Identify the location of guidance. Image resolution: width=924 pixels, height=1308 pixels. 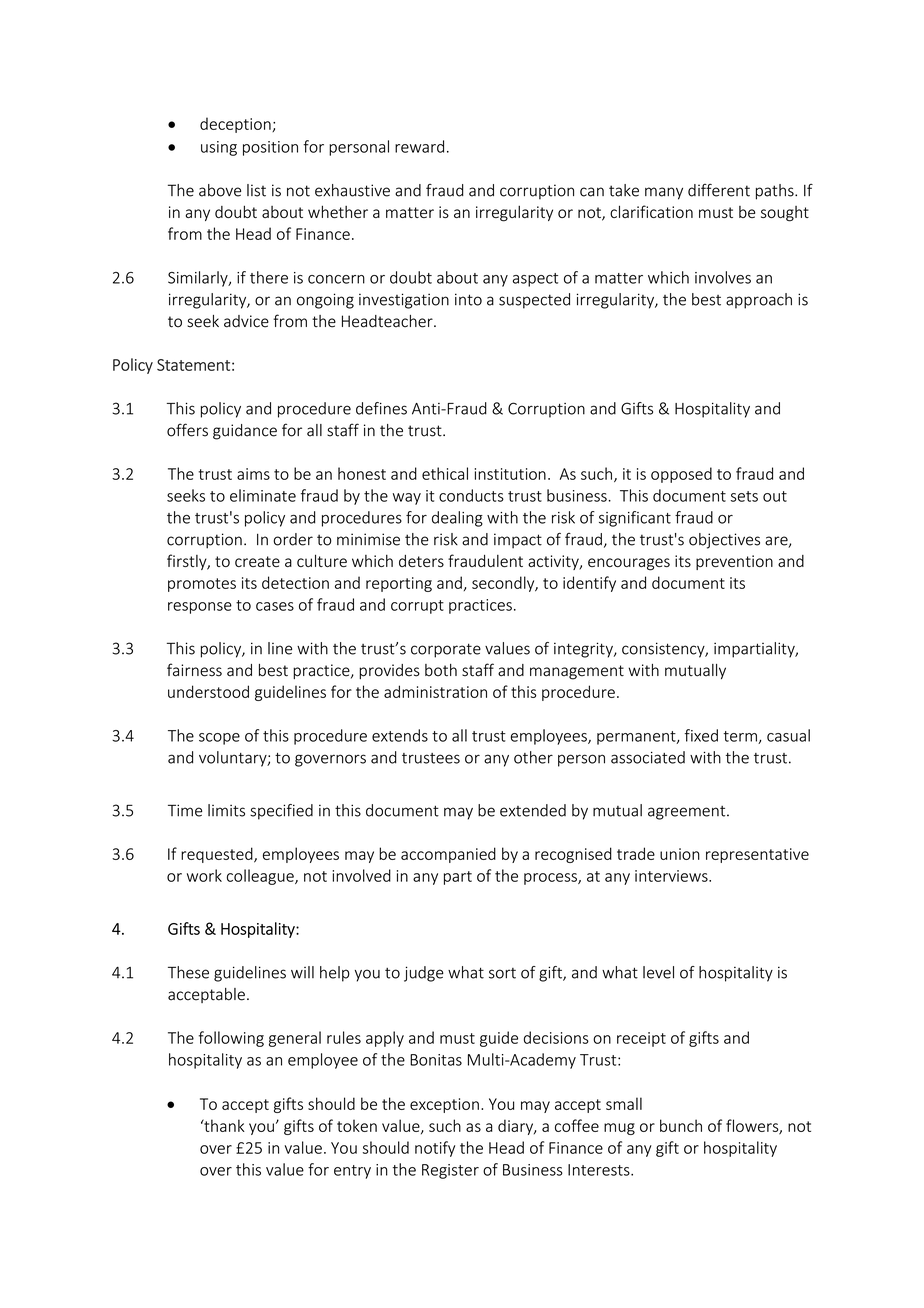
(245, 432).
